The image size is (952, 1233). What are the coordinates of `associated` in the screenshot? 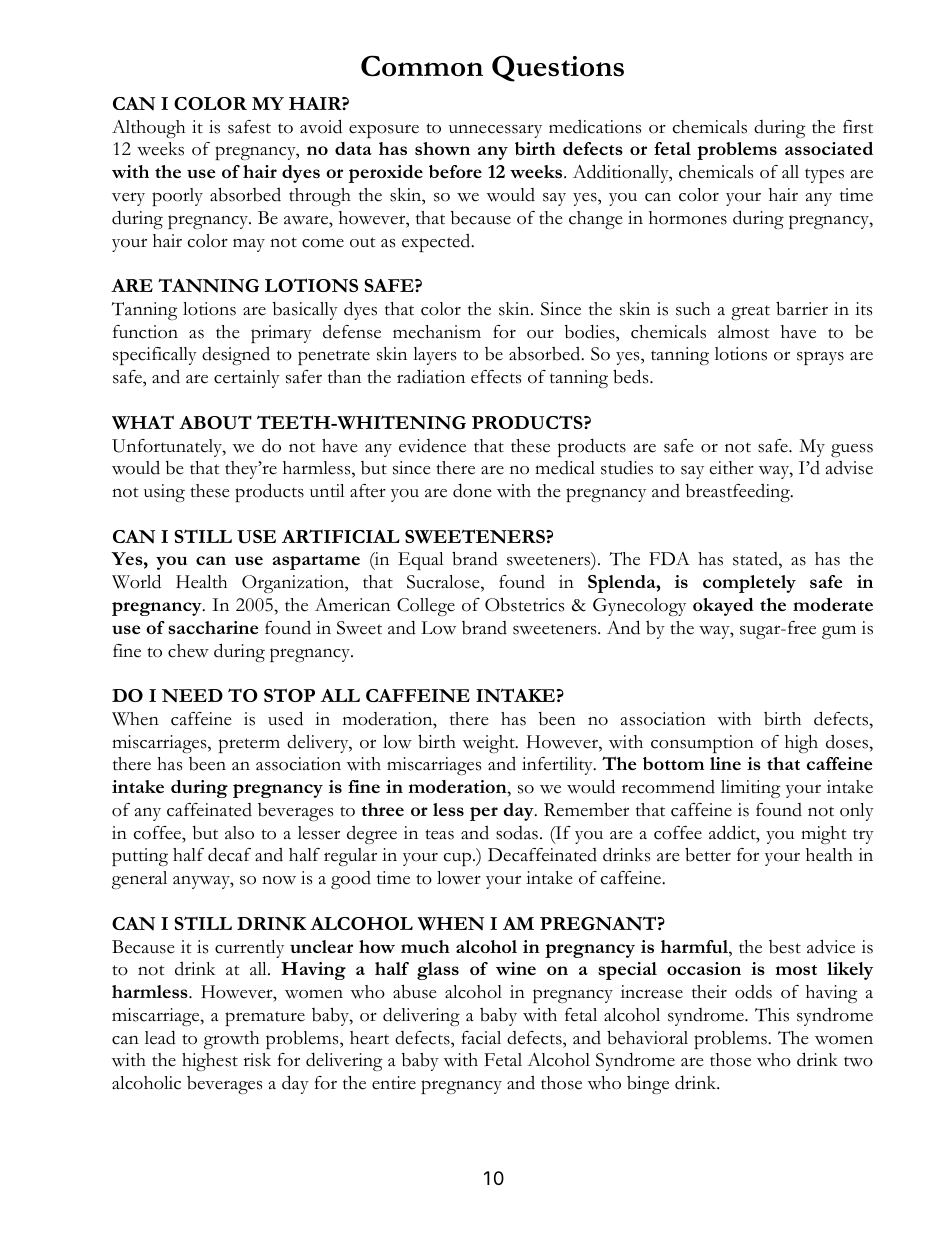 It's located at (829, 148).
